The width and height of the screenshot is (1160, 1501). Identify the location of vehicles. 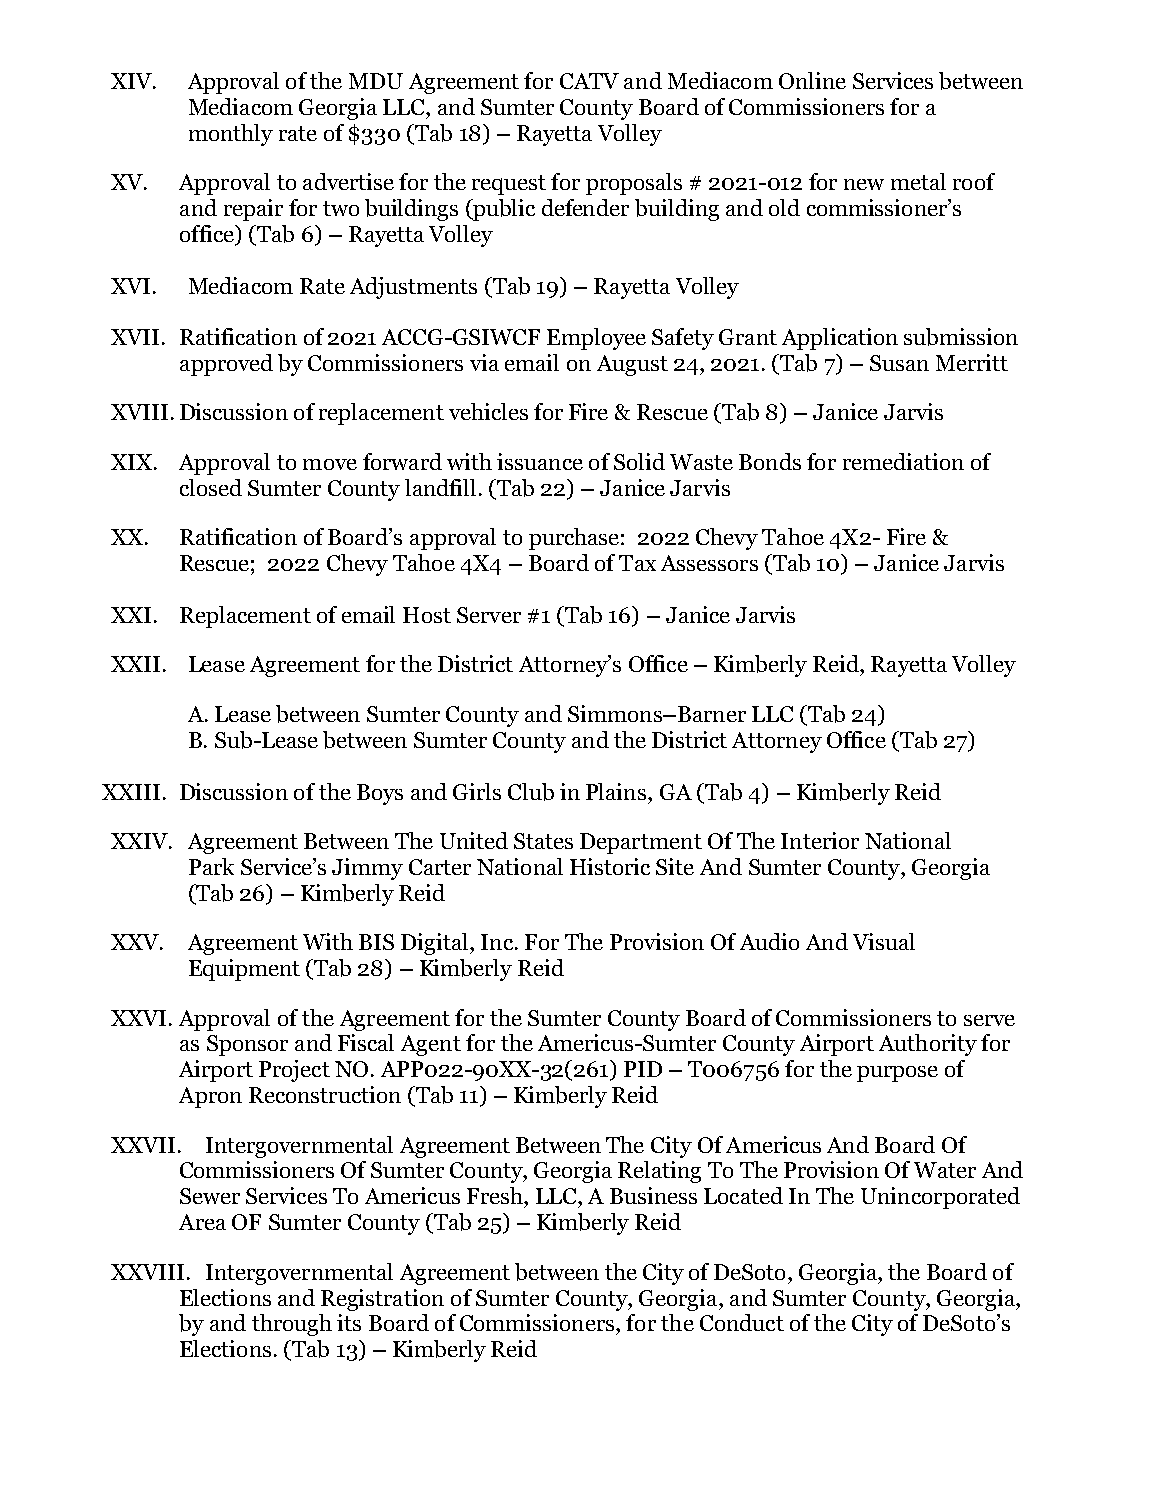
(488, 411).
